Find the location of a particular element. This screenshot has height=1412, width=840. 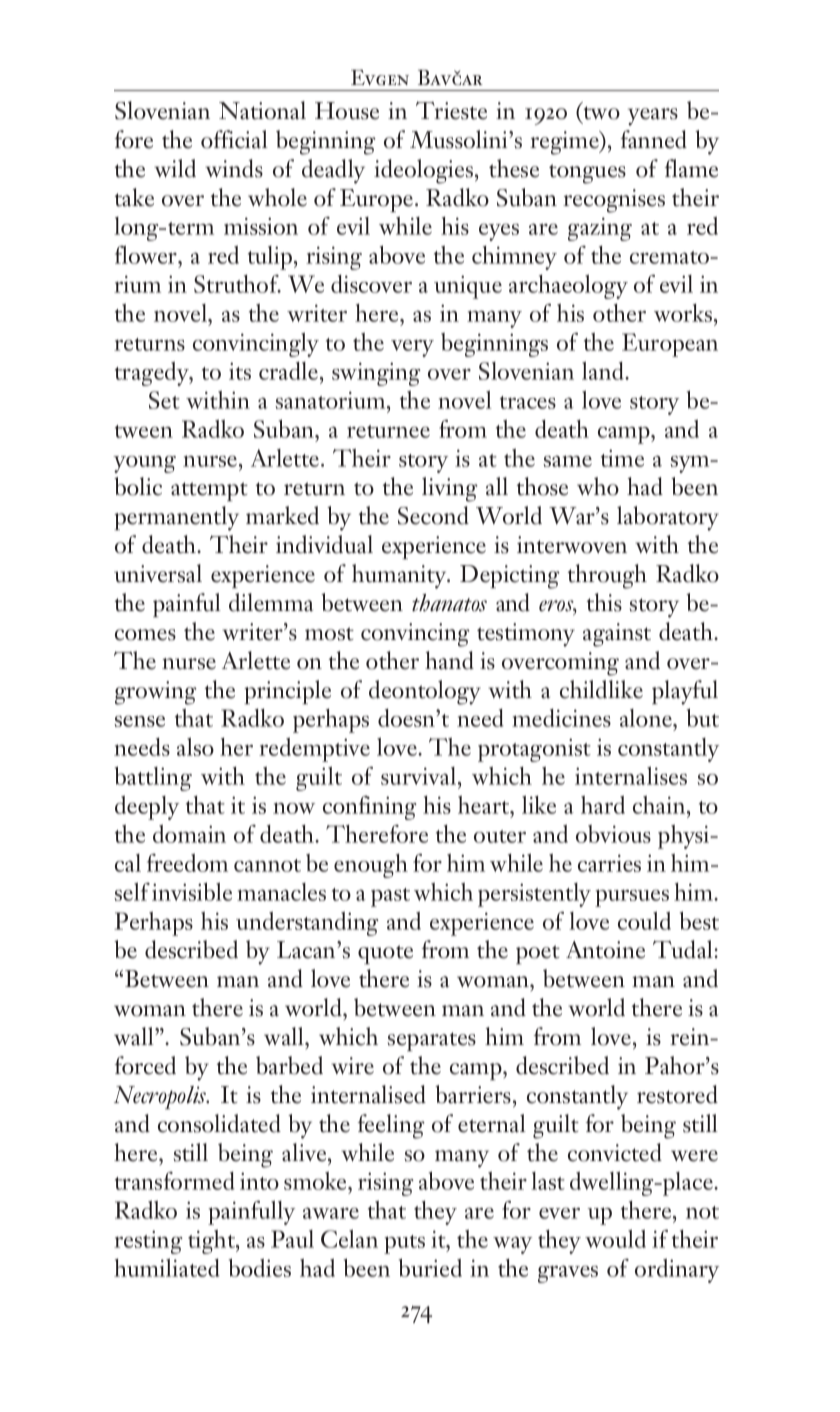

also is located at coordinates (195, 746).
